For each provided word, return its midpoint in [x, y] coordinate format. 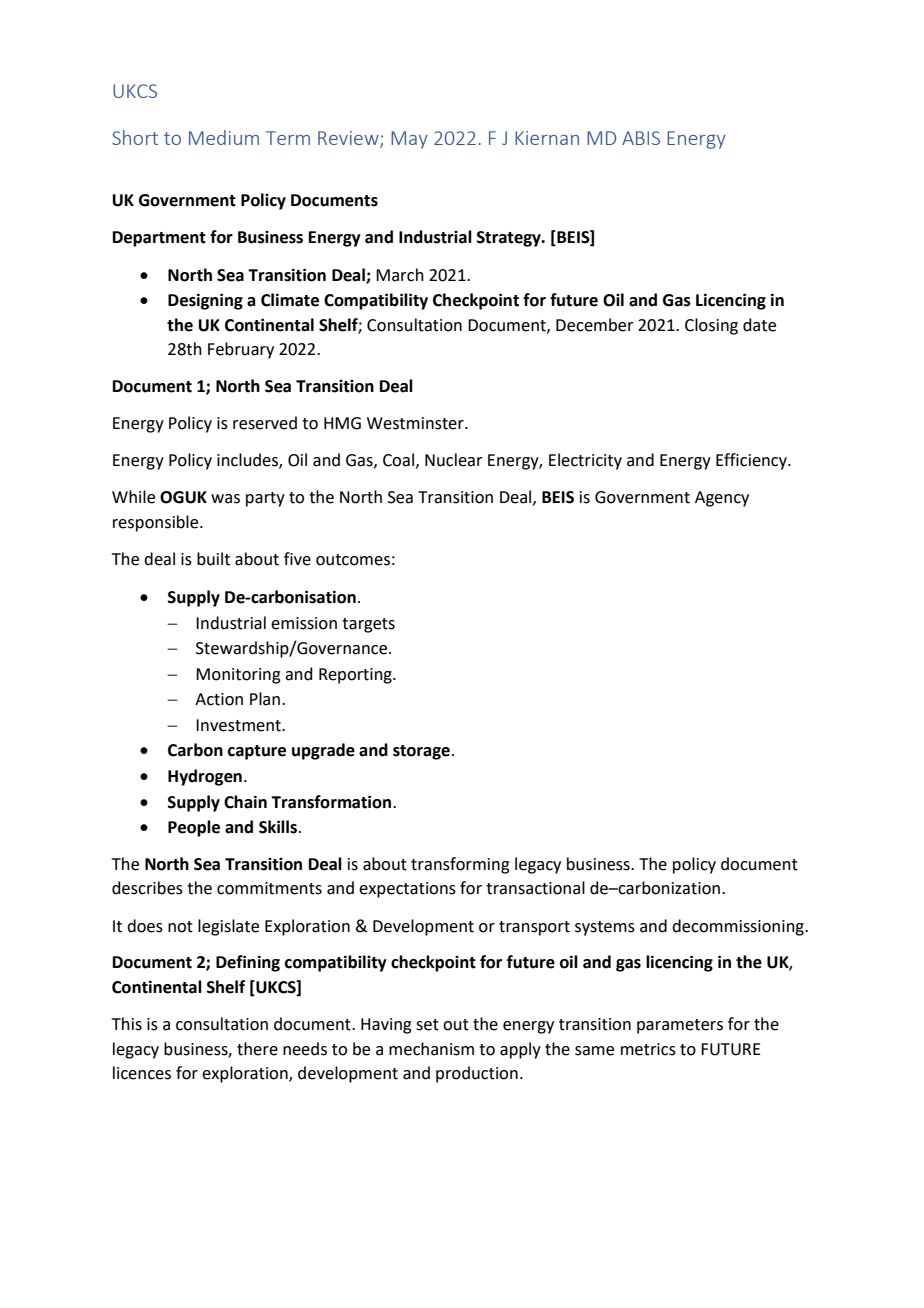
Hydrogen [205, 777]
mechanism [431, 1049]
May [409, 140]
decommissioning [739, 927]
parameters [680, 1026]
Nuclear [454, 460]
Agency [722, 499]
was [225, 499]
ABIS [641, 138]
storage [421, 752]
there [257, 1049]
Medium [224, 137]
